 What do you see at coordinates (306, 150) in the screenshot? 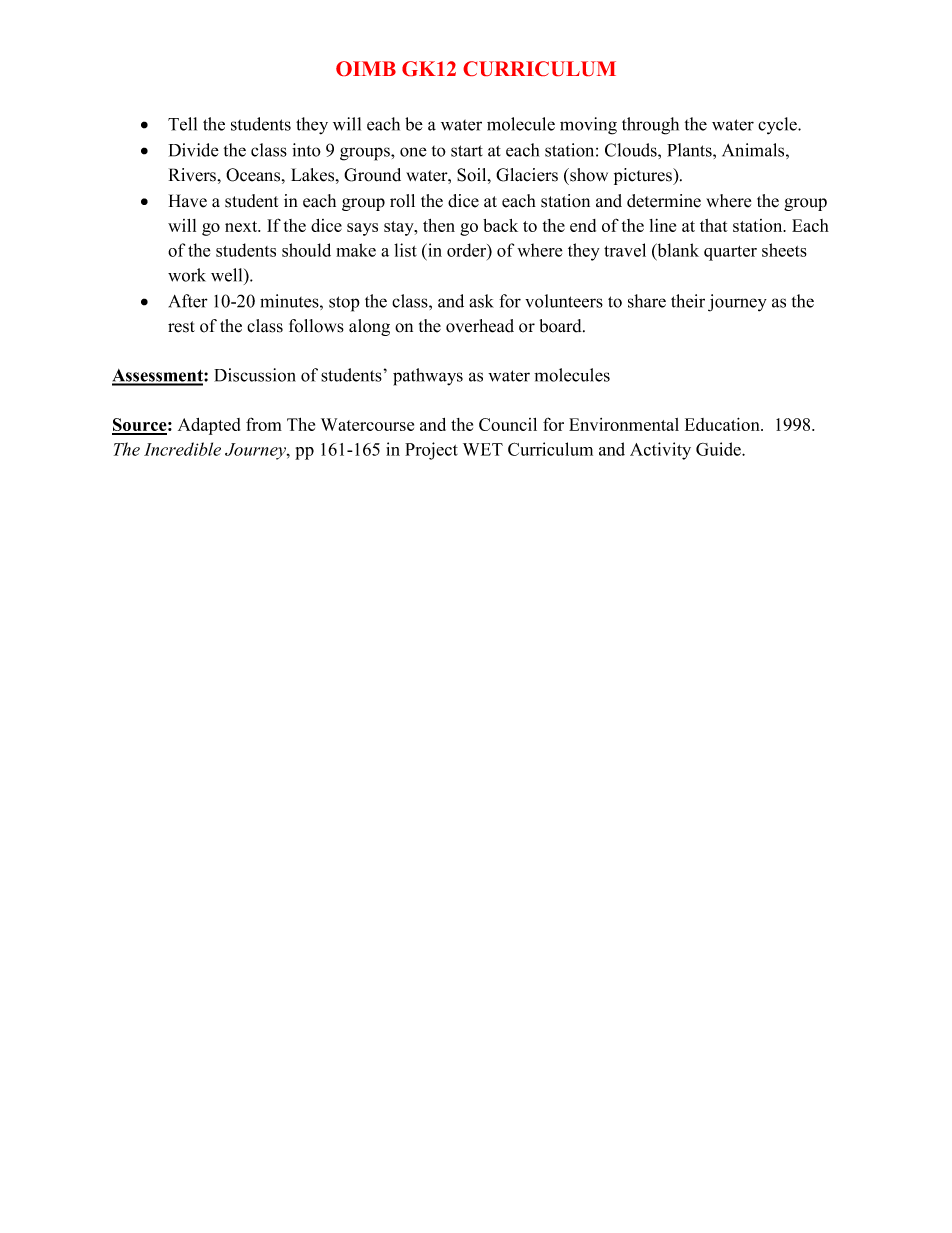
I see `into` at bounding box center [306, 150].
